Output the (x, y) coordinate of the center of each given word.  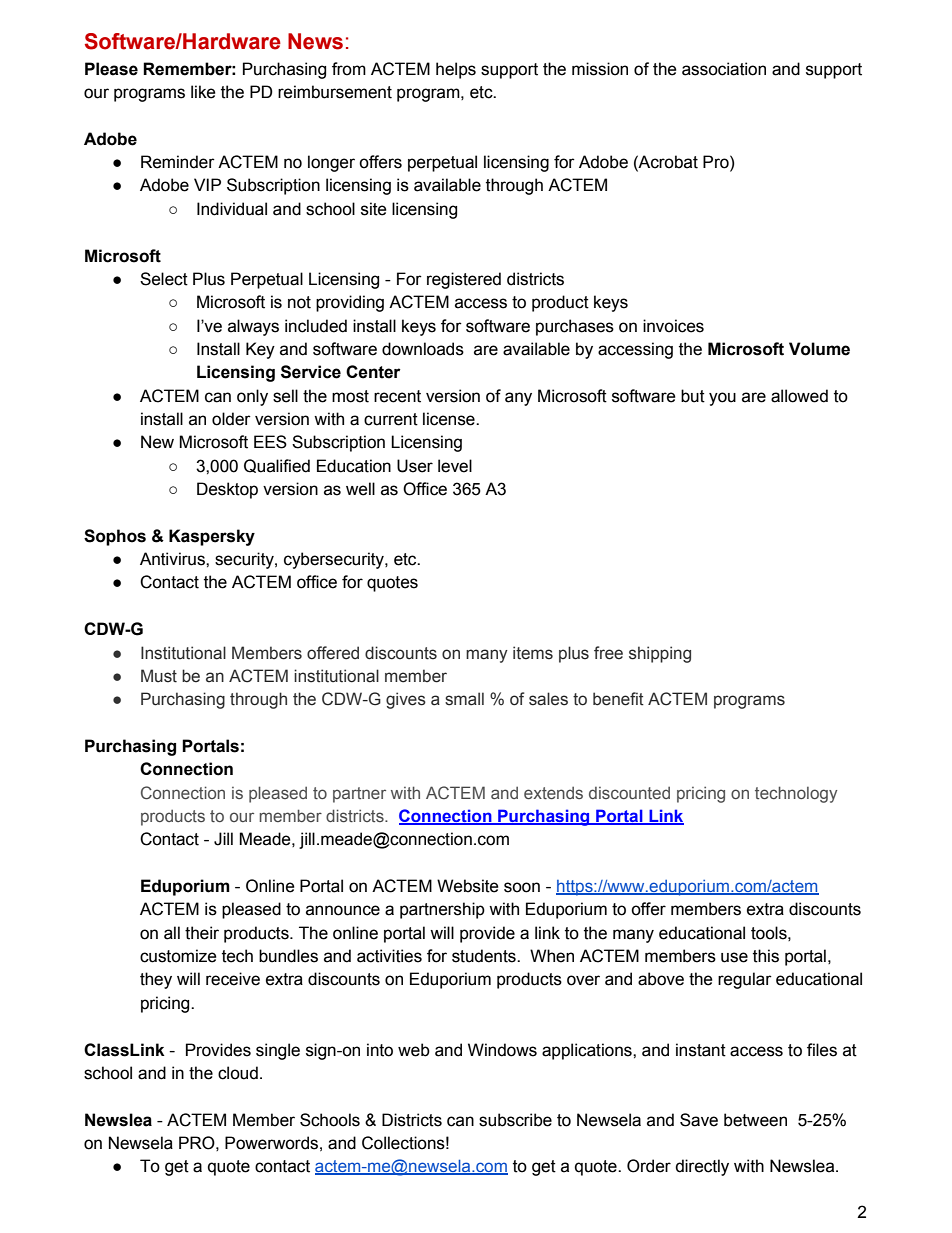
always (253, 327)
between (755, 1120)
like (203, 92)
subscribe (515, 1120)
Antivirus (173, 559)
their (202, 933)
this (766, 956)
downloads (423, 349)
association (724, 69)
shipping (660, 654)
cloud (238, 1073)
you (722, 399)
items (533, 653)
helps (456, 70)
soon (522, 887)
